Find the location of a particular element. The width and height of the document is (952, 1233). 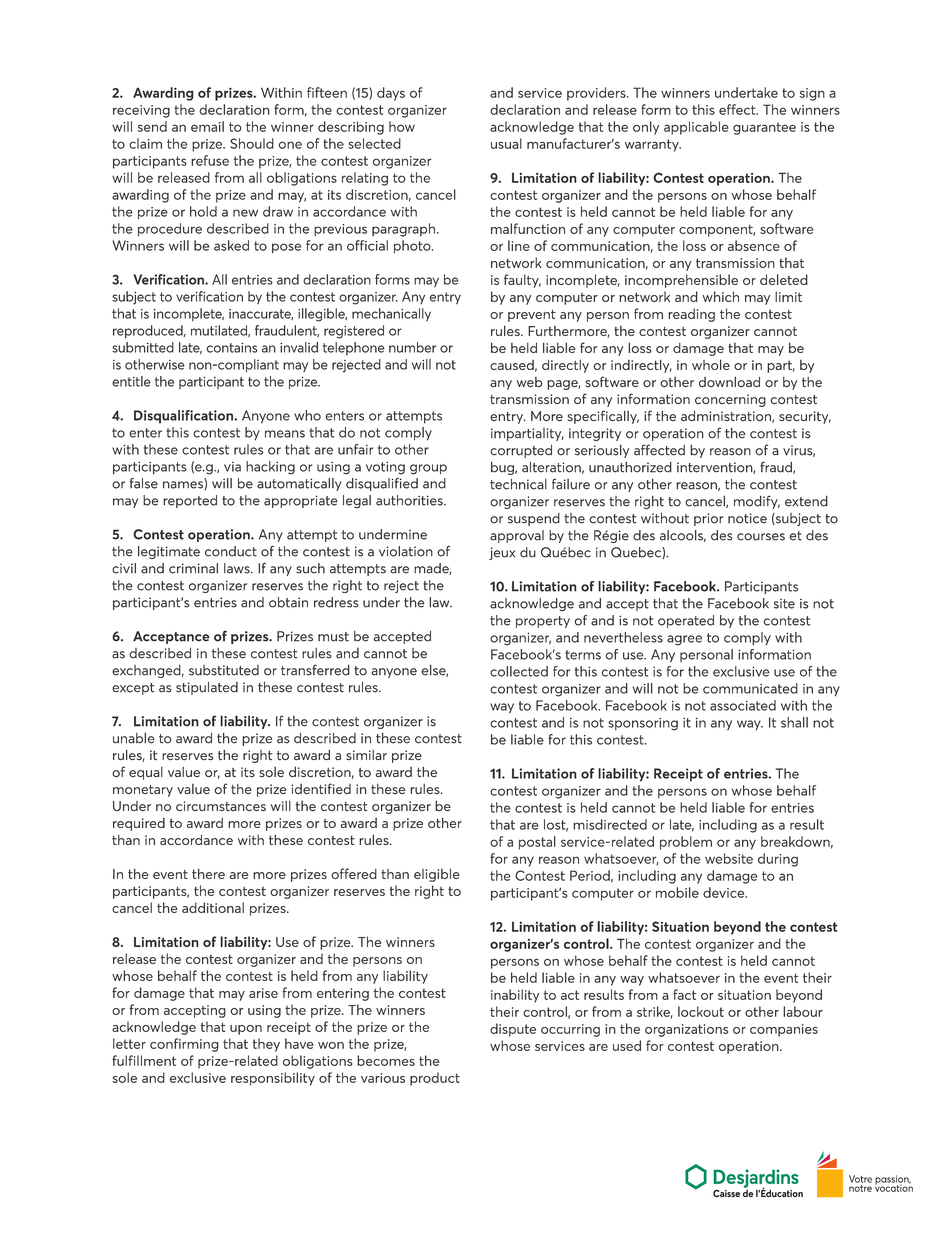

confirming is located at coordinates (184, 1045).
